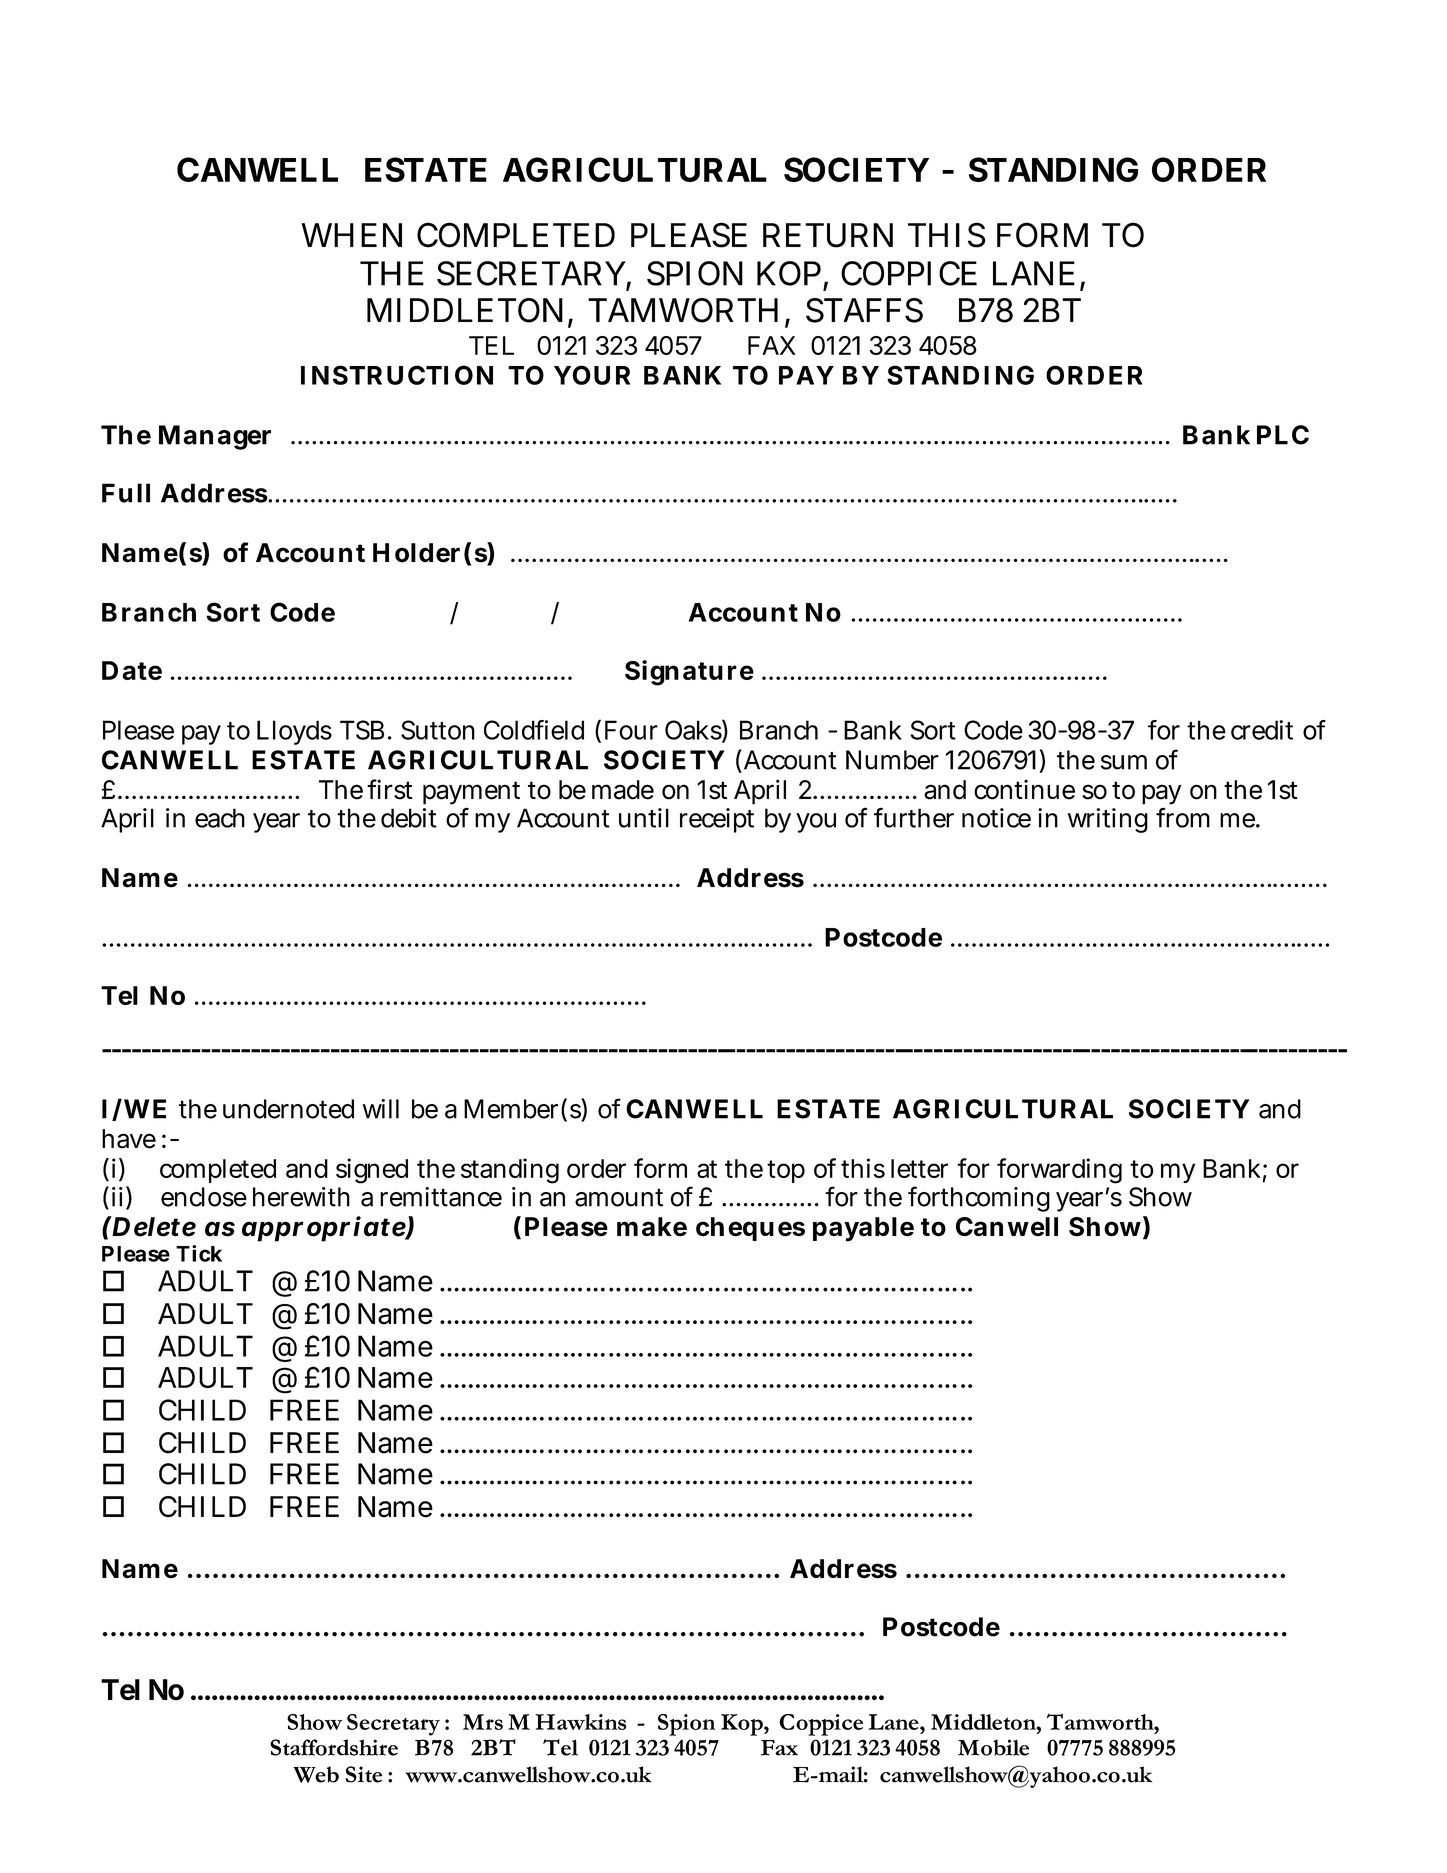 This screenshot has height=1873, width=1447. I want to click on forwarding, so click(1059, 1171).
